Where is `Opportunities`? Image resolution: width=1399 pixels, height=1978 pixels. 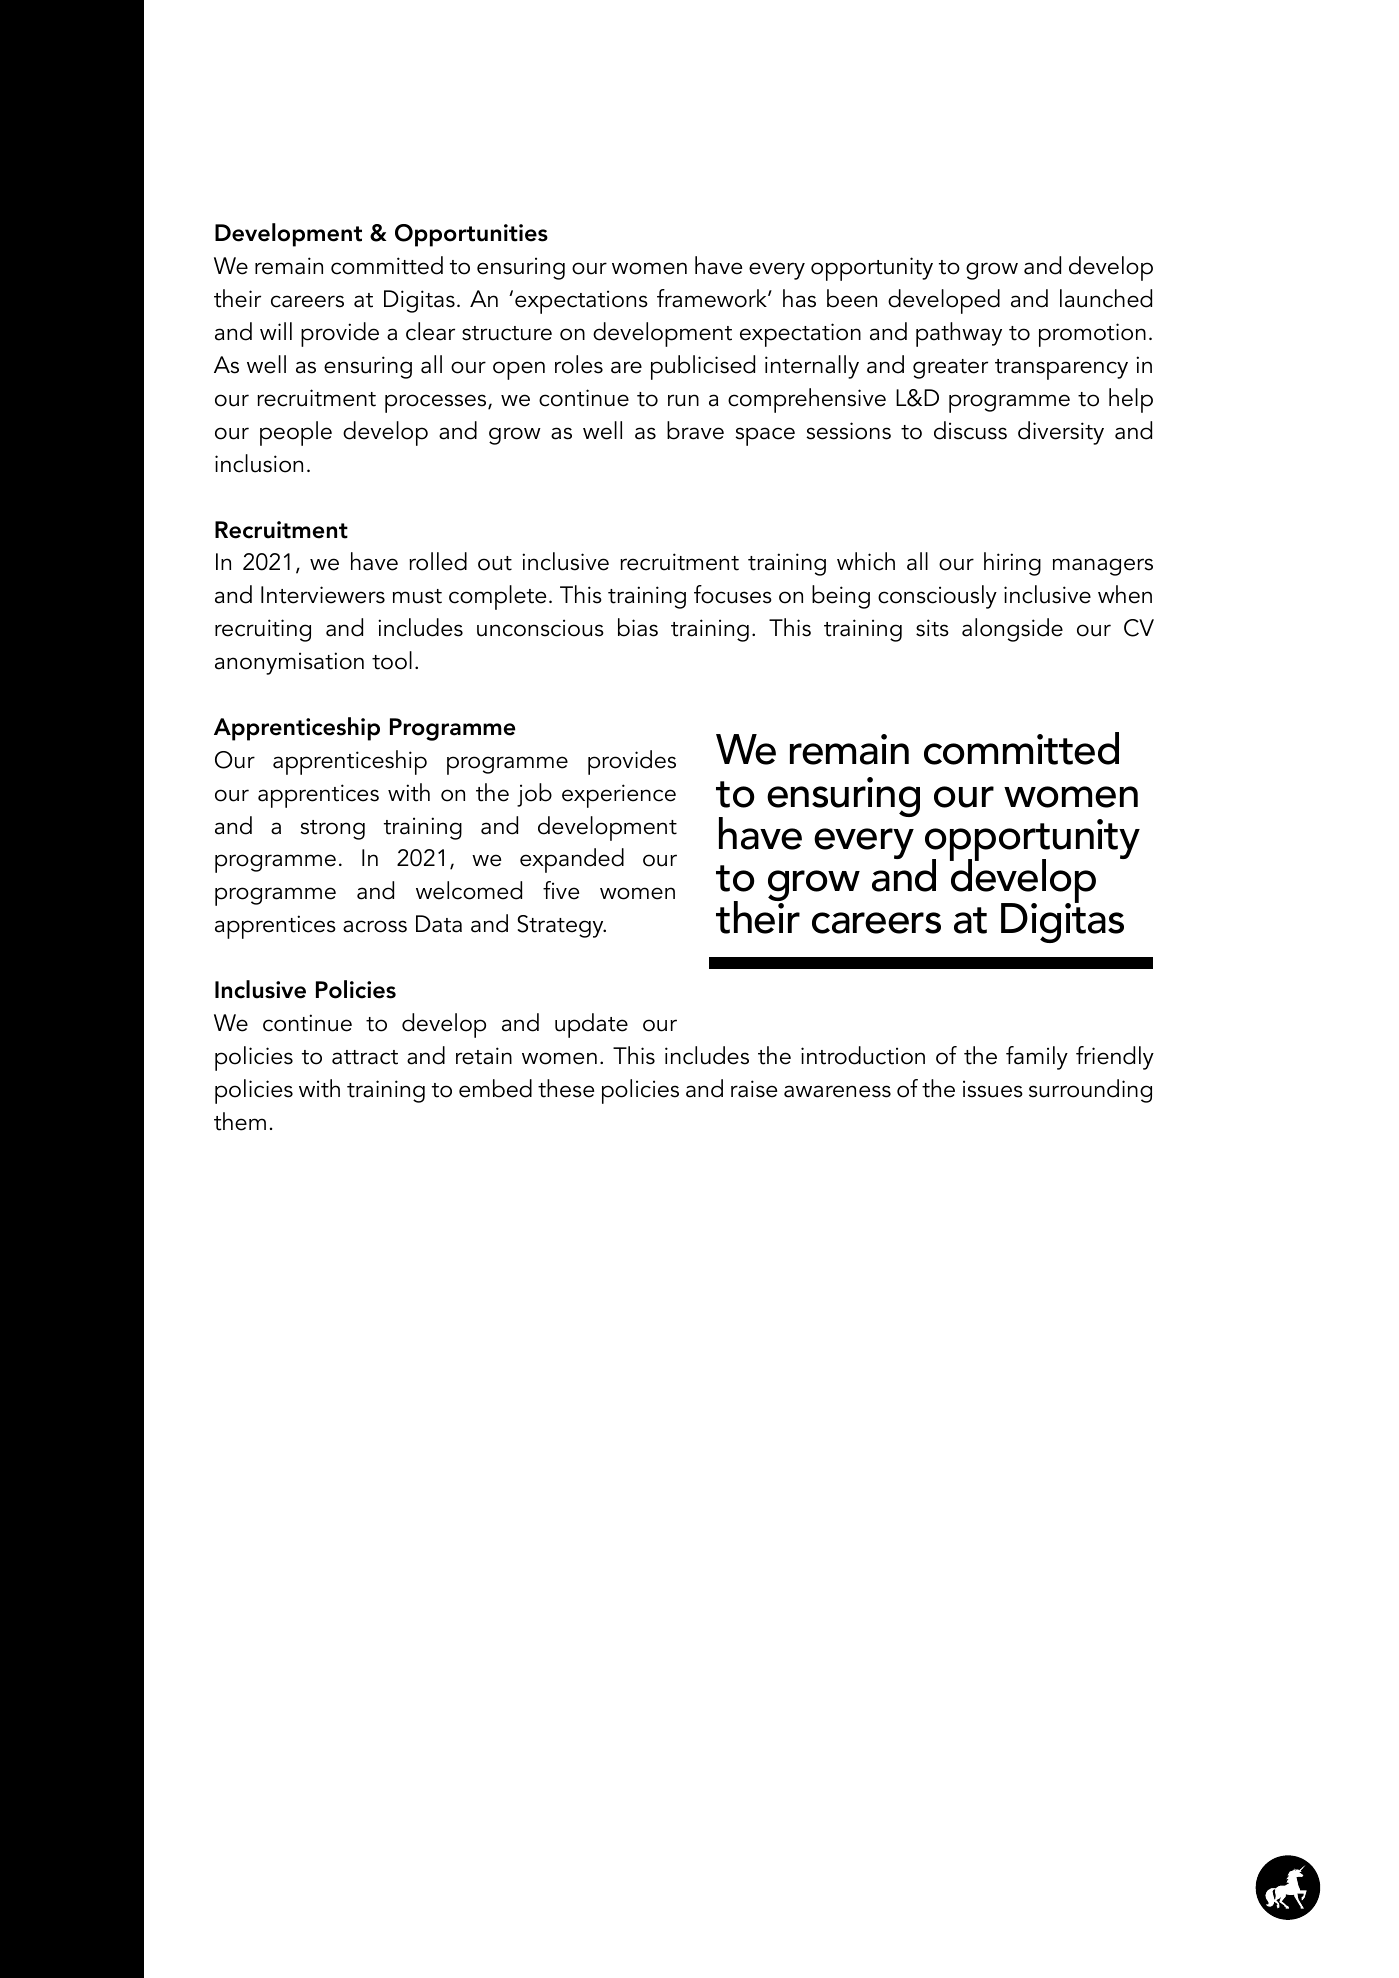
Opportunities is located at coordinates (471, 235).
